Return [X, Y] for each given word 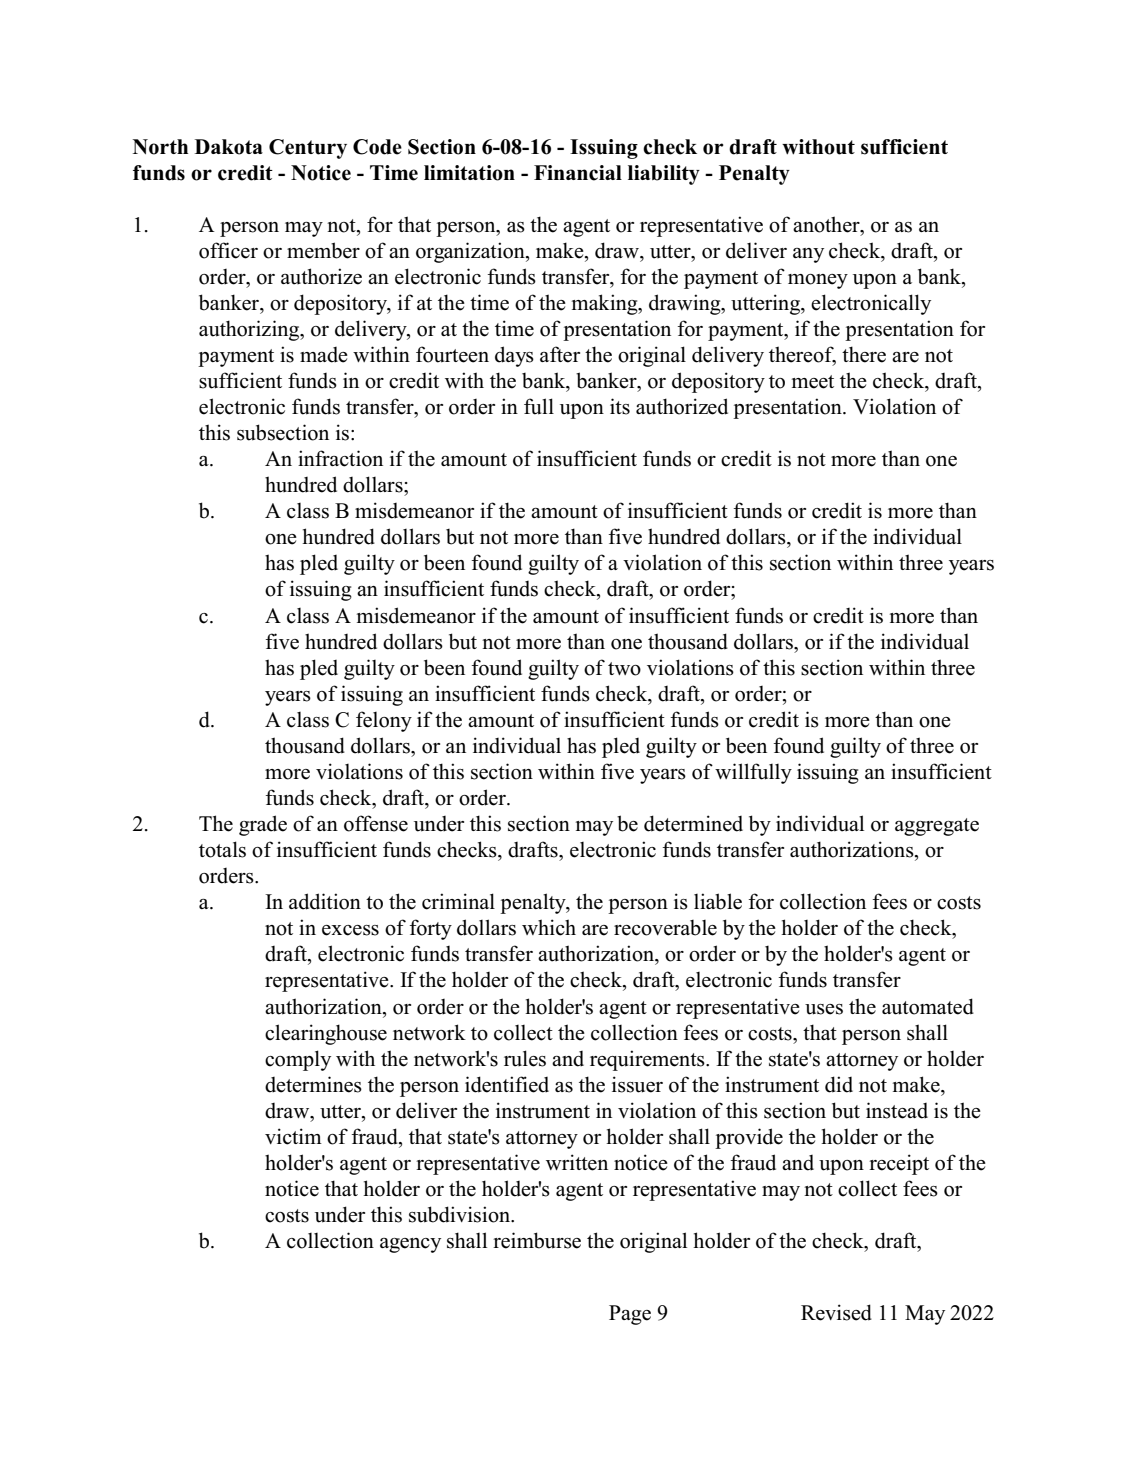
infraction [340, 458]
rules [525, 1058]
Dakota [229, 147]
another [827, 224]
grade [263, 825]
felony [384, 721]
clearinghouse [326, 1034]
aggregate [937, 827]
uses [824, 1009]
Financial [578, 173]
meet [813, 382]
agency [410, 1245]
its [620, 406]
